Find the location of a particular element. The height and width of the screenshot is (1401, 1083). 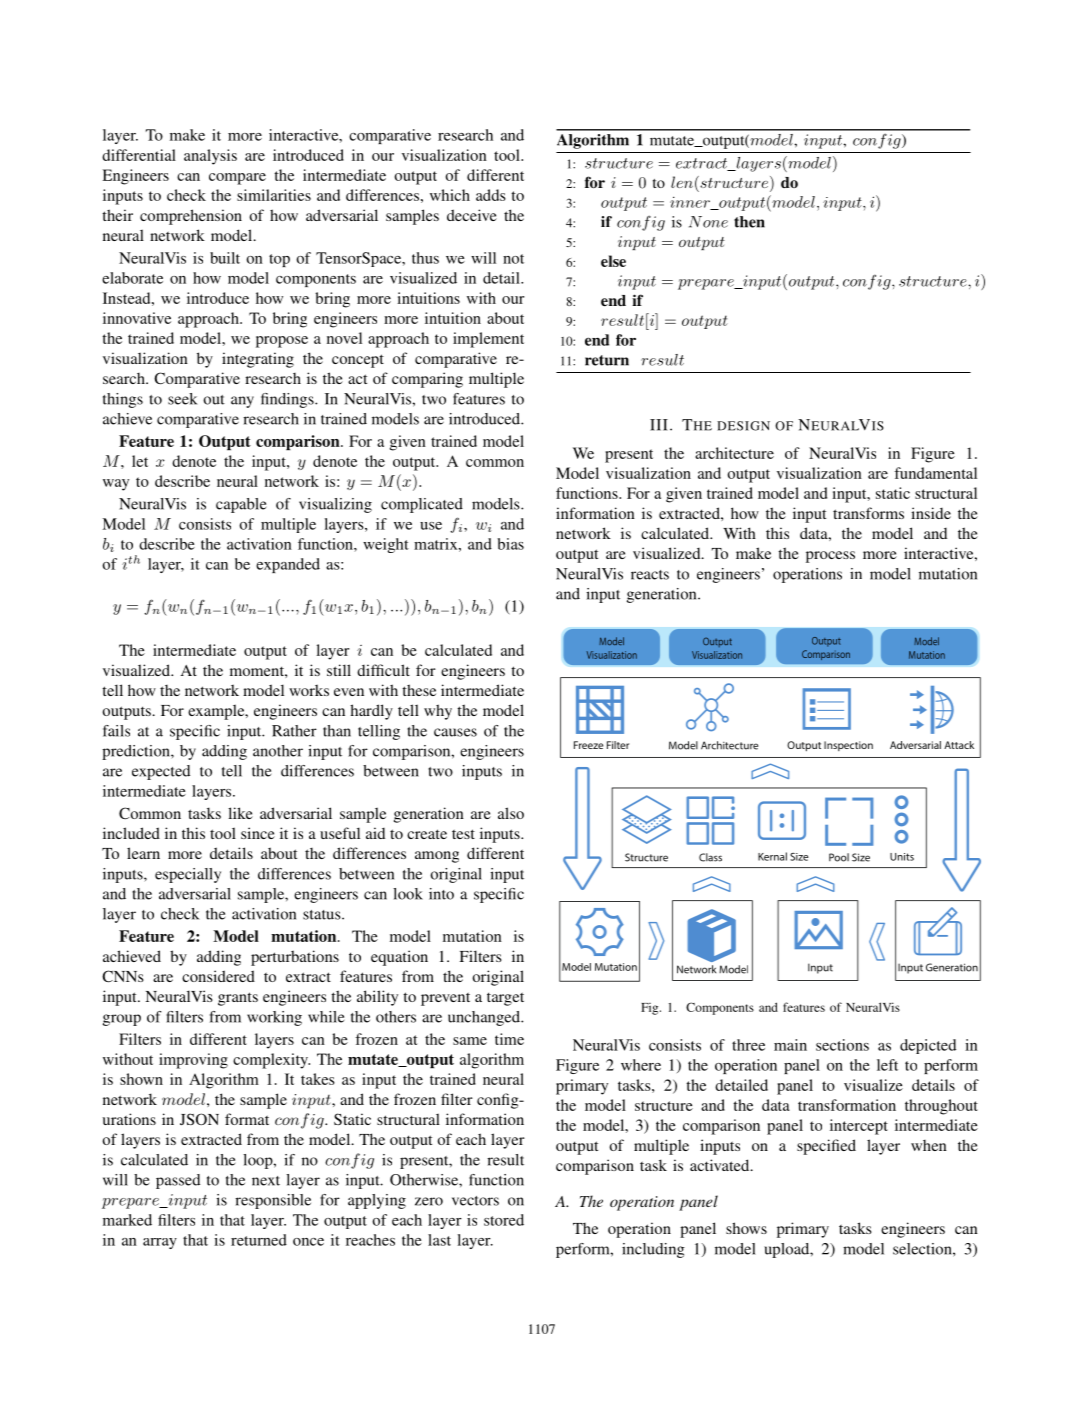

responsible is located at coordinates (273, 1201).
